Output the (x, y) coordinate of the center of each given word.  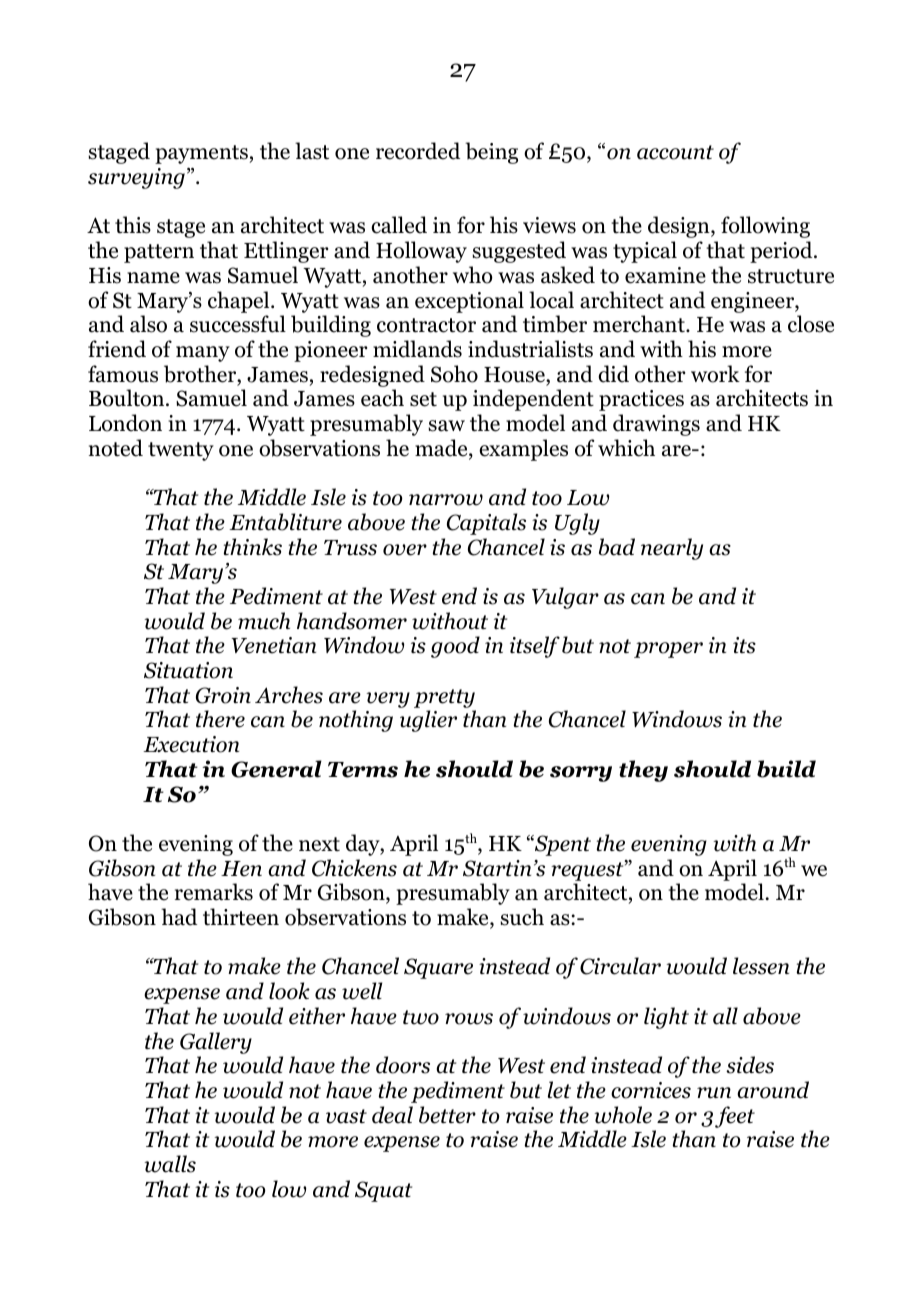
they (643, 771)
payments (201, 154)
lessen (761, 966)
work (715, 374)
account (675, 152)
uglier (428, 721)
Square (438, 968)
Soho (454, 374)
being (491, 153)
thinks (252, 547)
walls (170, 1164)
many (203, 354)
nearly (672, 549)
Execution (191, 744)
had (179, 917)
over (405, 550)
